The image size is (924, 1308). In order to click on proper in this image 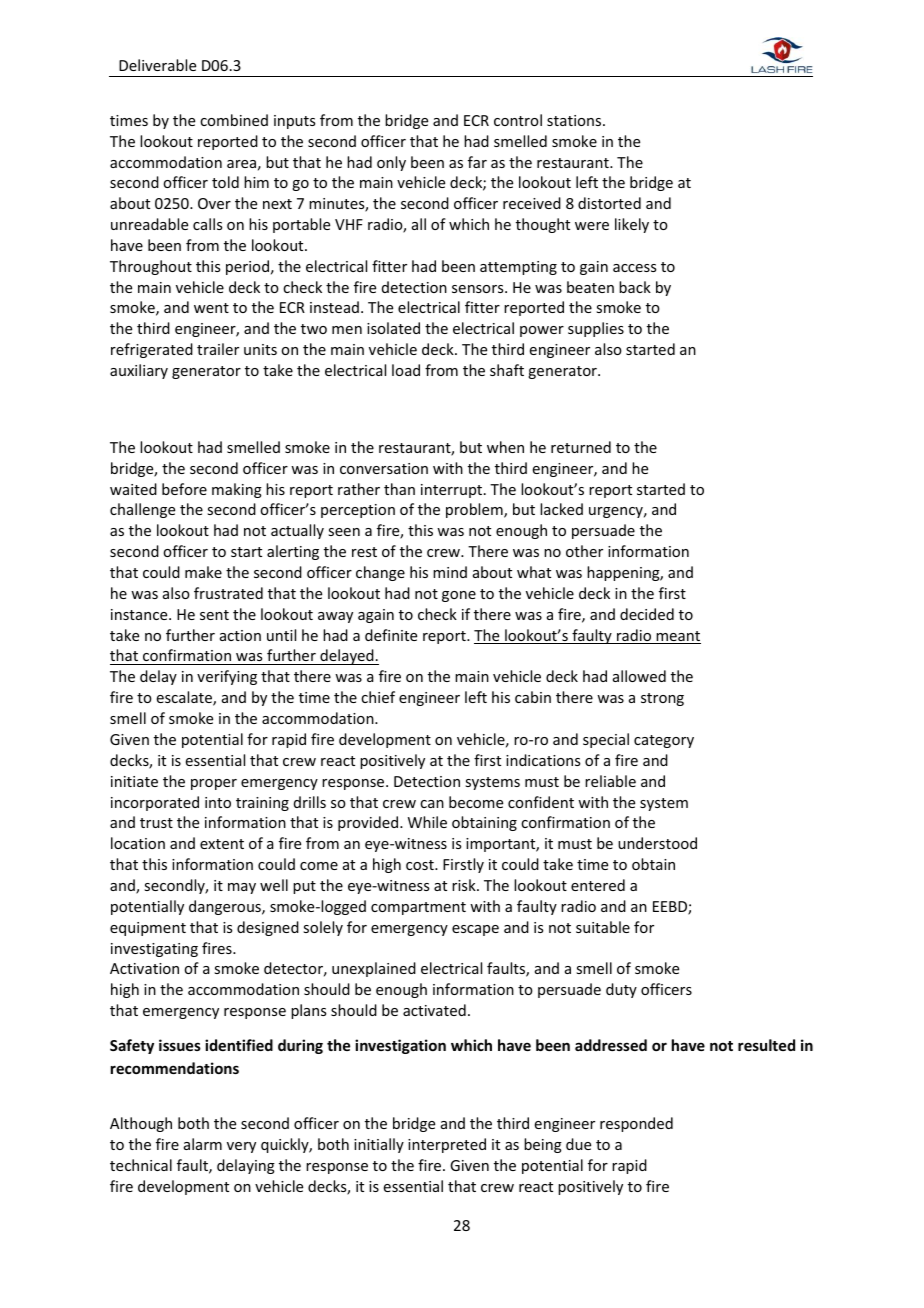, I will do `click(214, 784)`.
